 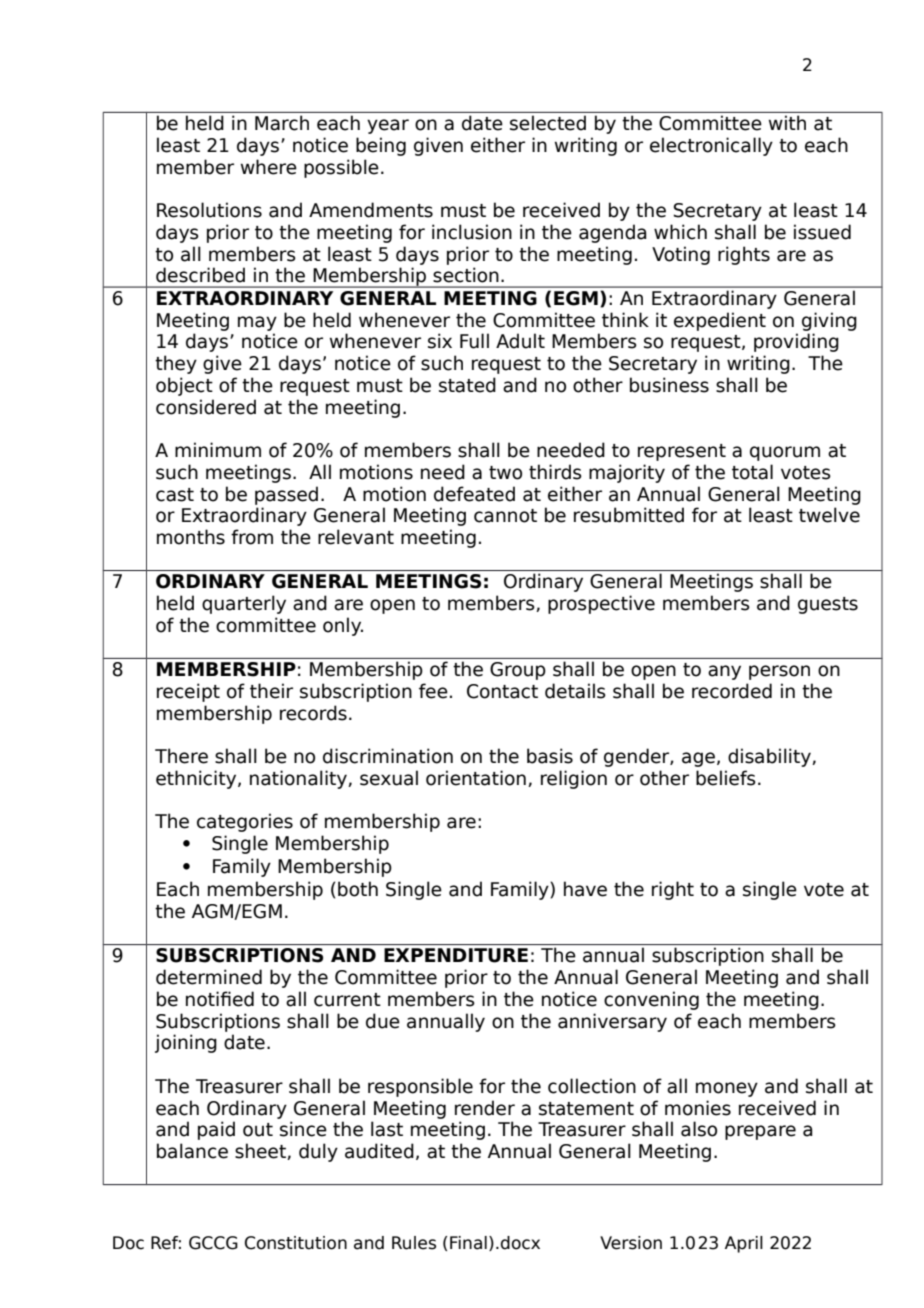 What do you see at coordinates (269, 167) in the screenshot?
I see `where` at bounding box center [269, 167].
